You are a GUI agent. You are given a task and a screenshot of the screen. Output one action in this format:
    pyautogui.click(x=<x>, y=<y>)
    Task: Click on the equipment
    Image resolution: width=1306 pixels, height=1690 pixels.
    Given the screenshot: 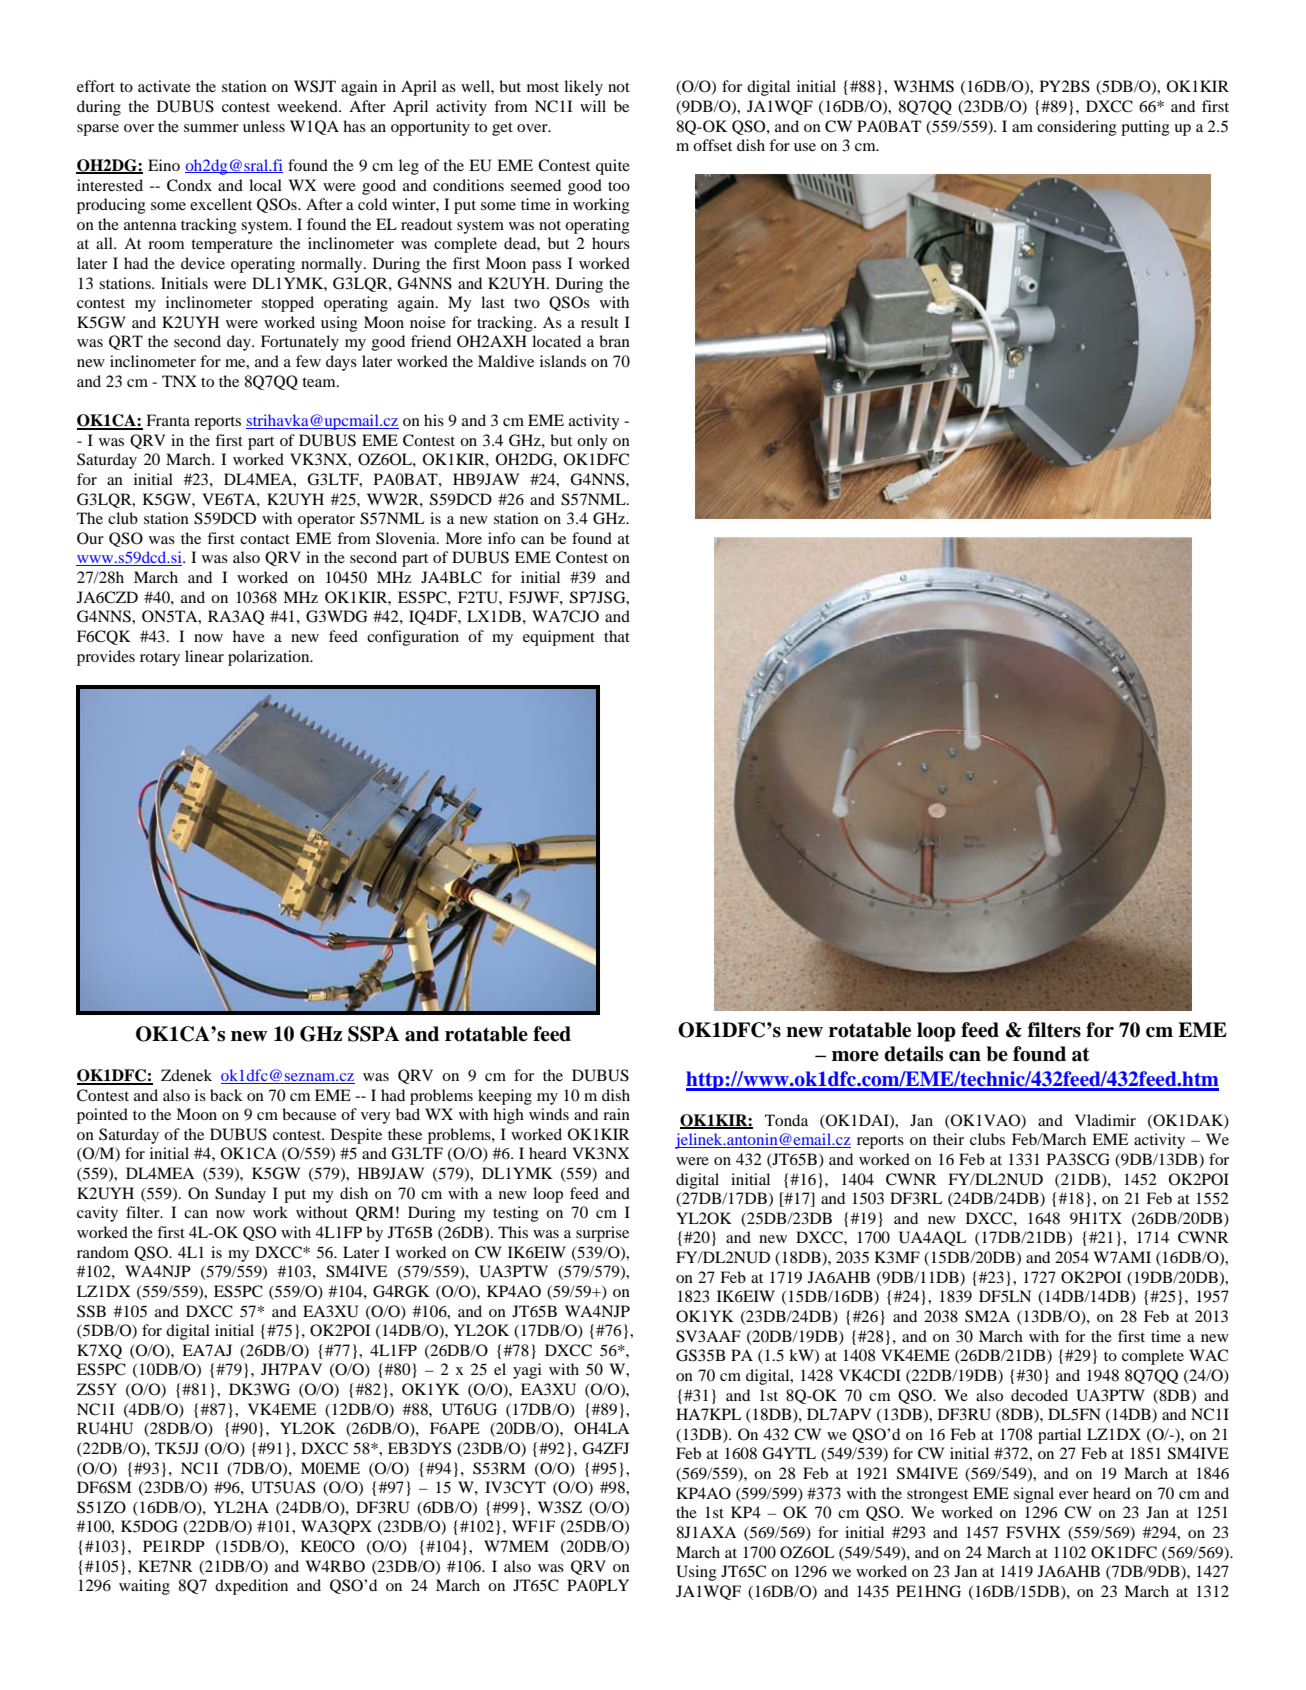 What is the action you would take?
    pyautogui.click(x=559, y=638)
